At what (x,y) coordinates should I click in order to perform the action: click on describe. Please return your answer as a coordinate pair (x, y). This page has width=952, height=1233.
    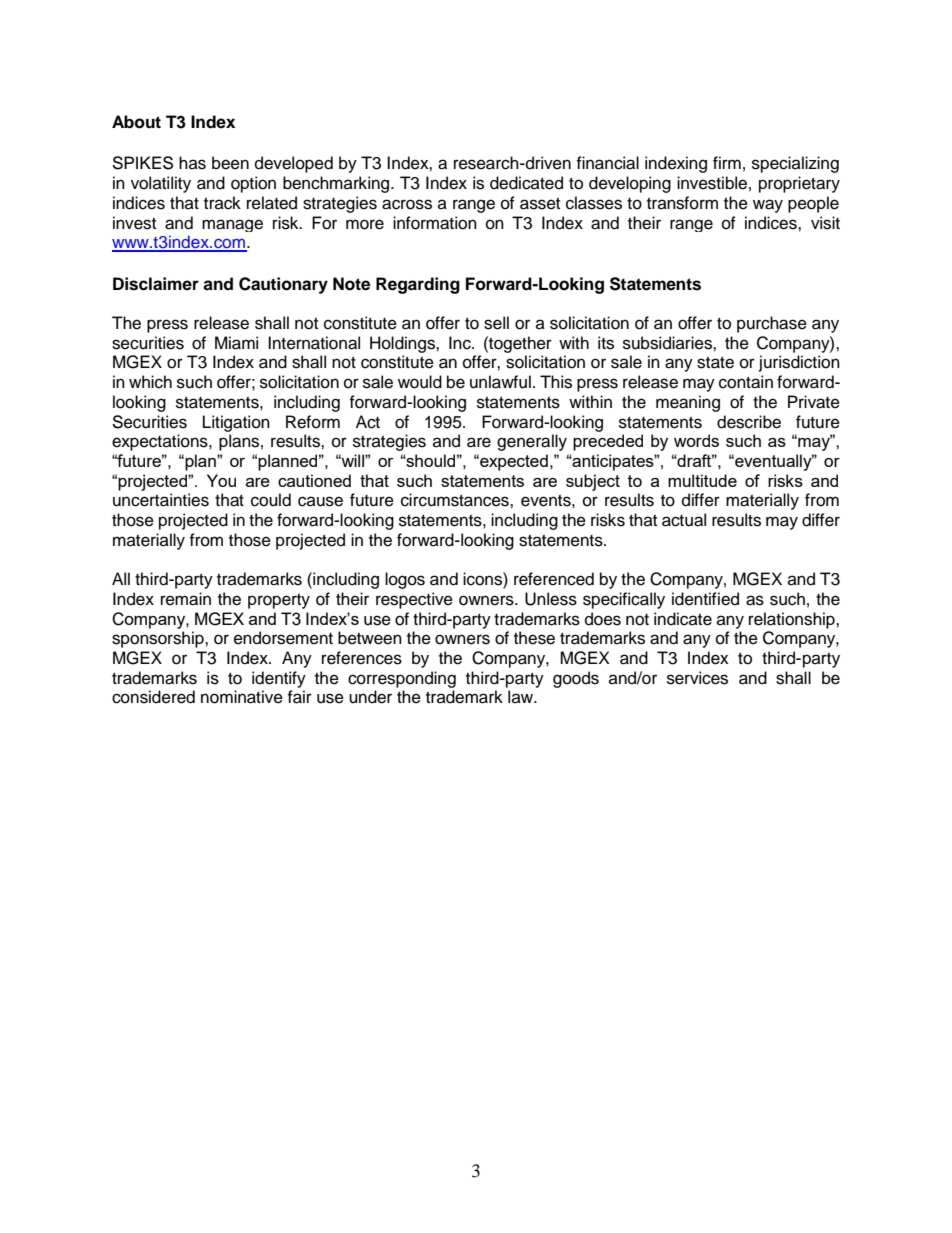
    Looking at the image, I should click on (749, 422).
